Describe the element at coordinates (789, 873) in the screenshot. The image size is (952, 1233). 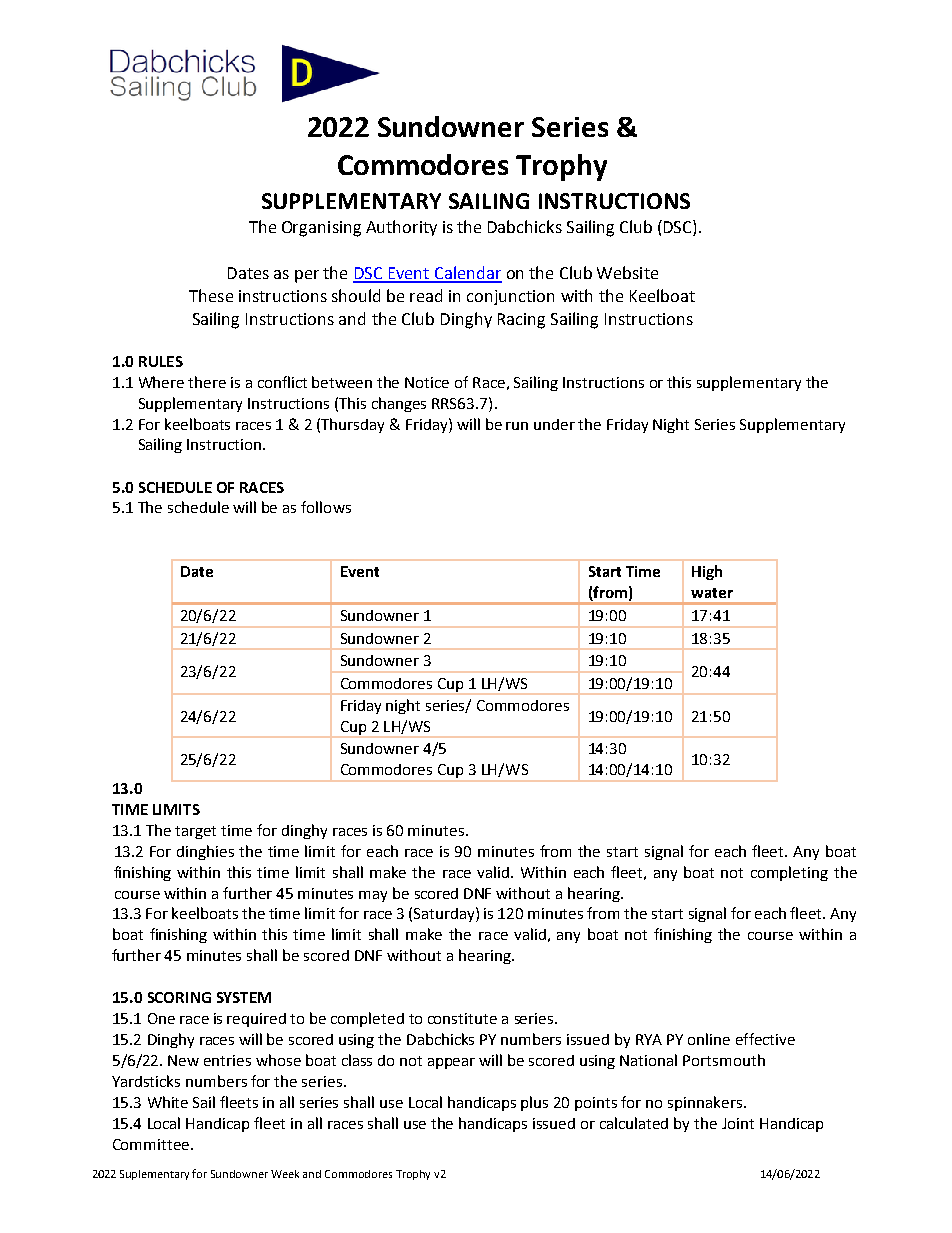
I see `completing` at that location.
